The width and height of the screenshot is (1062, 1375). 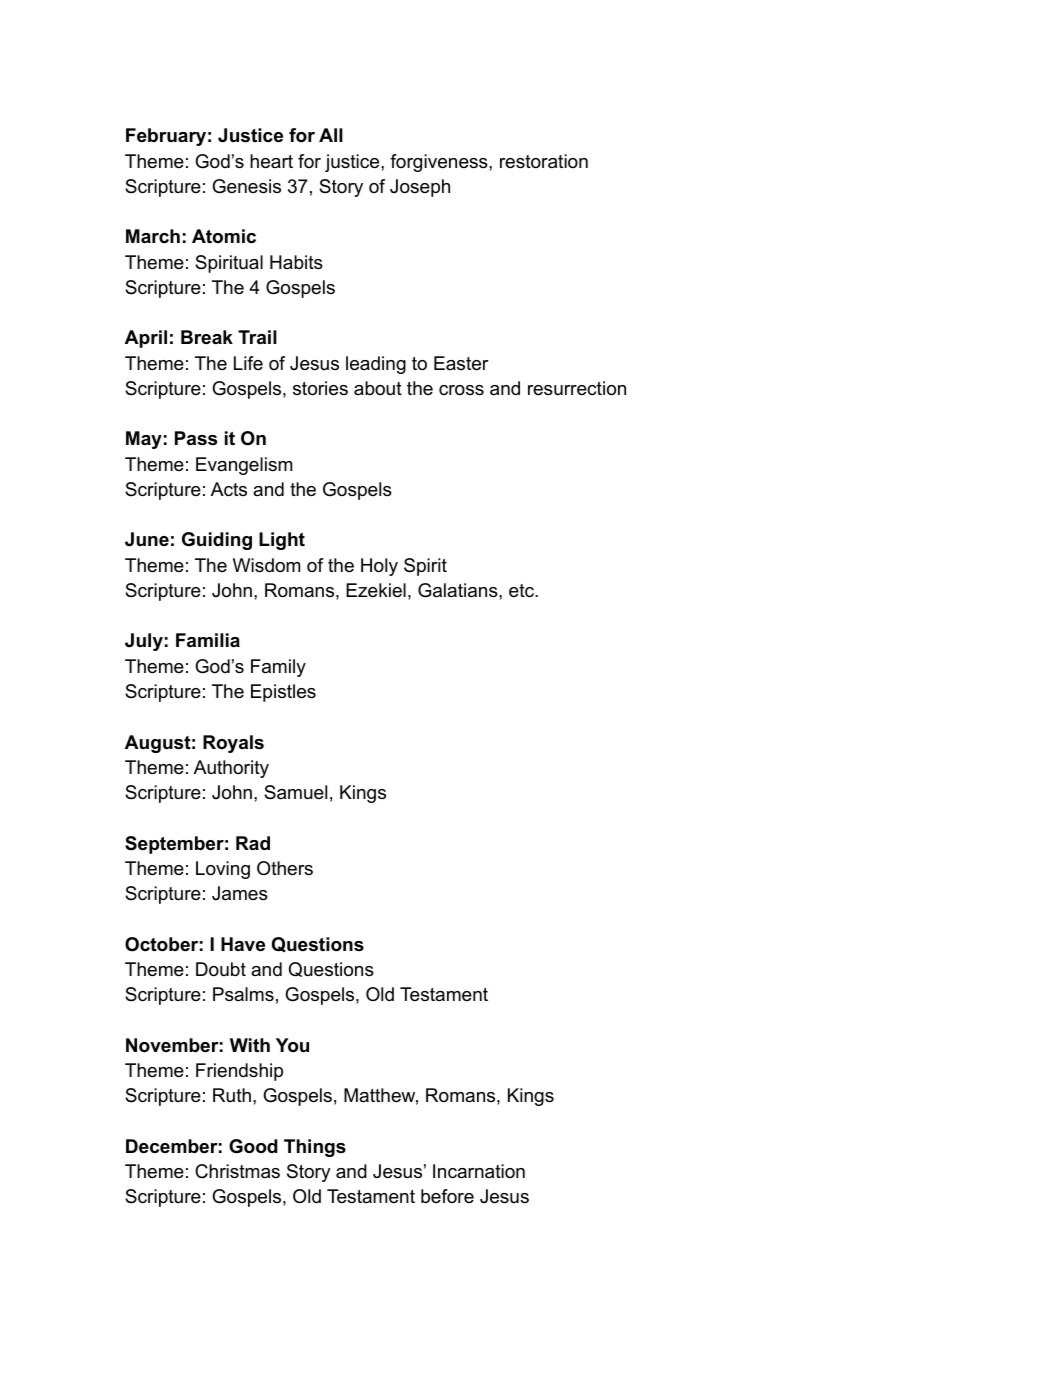 I want to click on Acts, so click(x=229, y=489).
